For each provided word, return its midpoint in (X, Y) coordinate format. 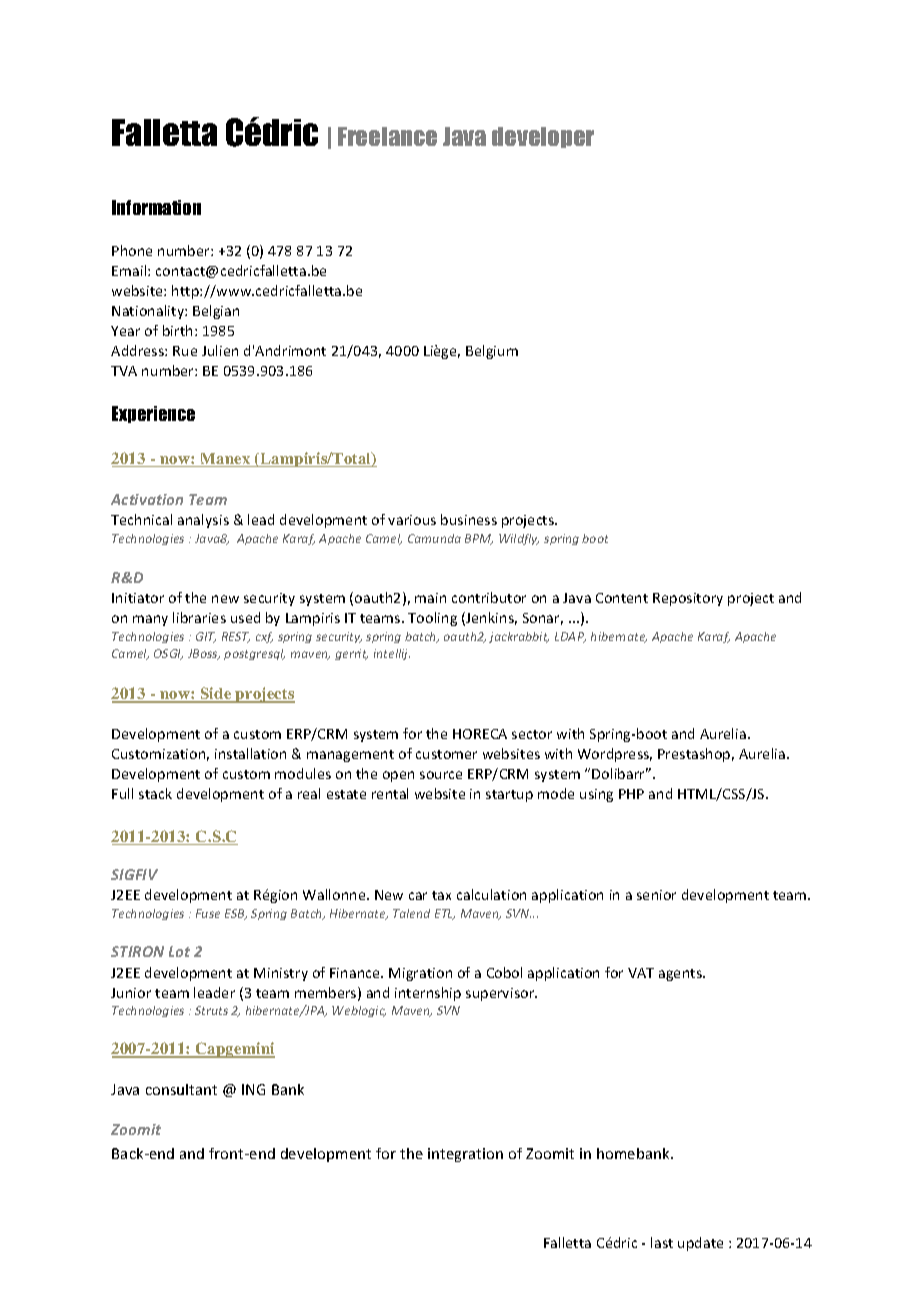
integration (465, 1155)
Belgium (492, 352)
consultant (181, 1089)
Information (156, 207)
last (662, 1242)
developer (543, 137)
